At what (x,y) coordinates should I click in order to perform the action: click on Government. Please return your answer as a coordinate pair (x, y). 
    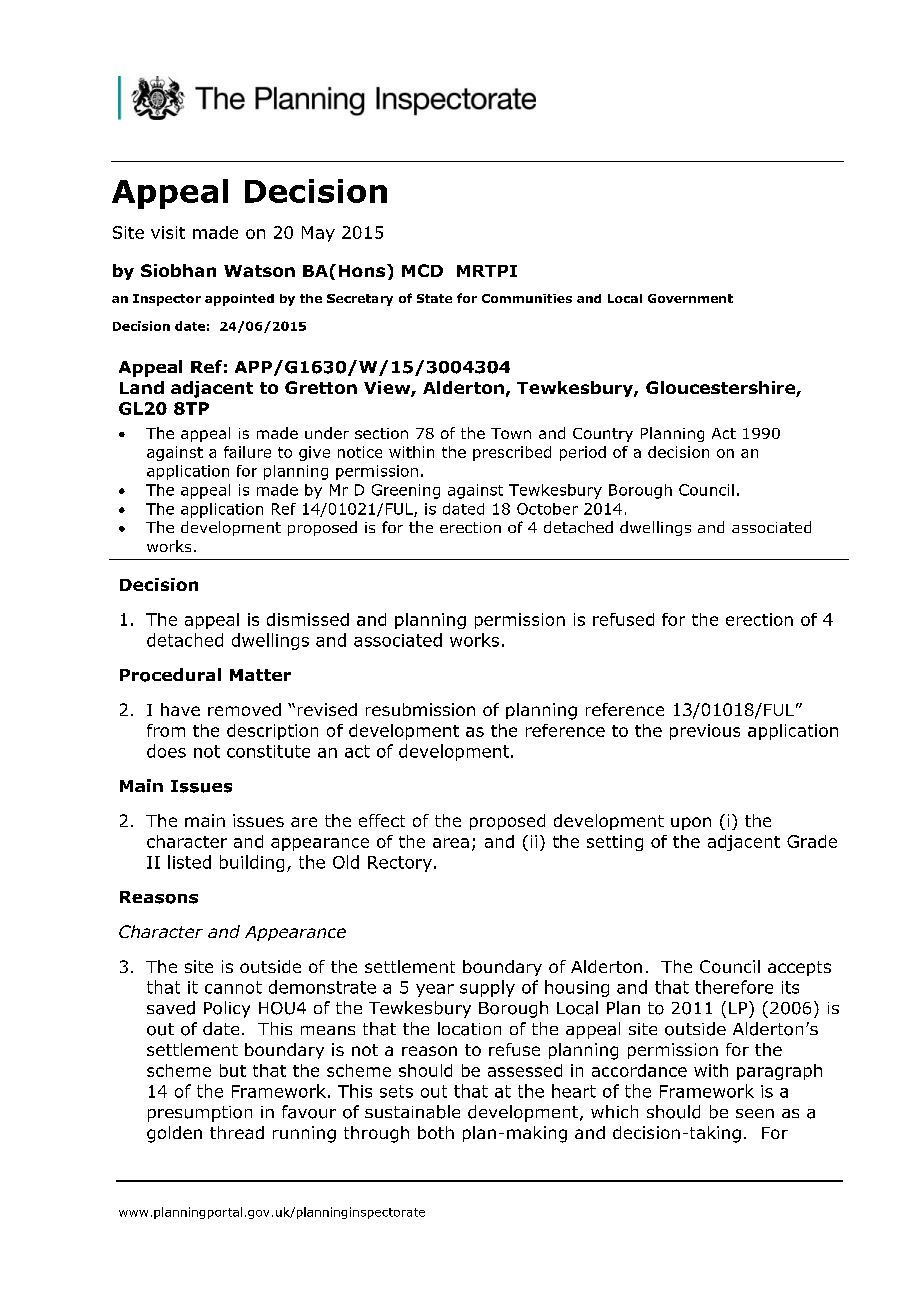
    Looking at the image, I should click on (690, 298).
